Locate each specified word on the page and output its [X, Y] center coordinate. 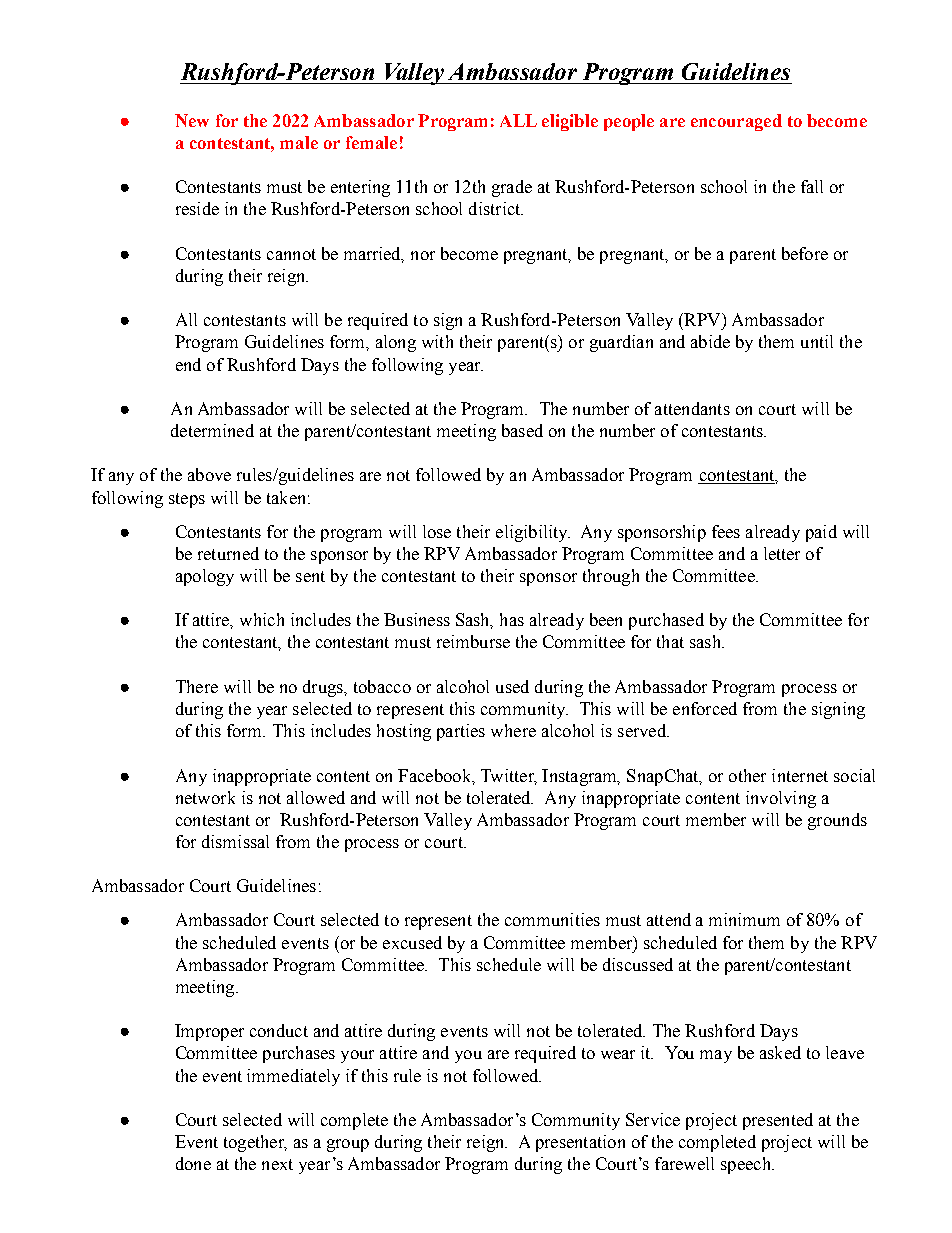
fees [726, 531]
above [209, 474]
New [192, 120]
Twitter [508, 776]
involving [781, 799]
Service [653, 1119]
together [255, 1143]
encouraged [736, 122]
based [522, 430]
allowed [316, 797]
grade [512, 188]
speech [747, 1165]
